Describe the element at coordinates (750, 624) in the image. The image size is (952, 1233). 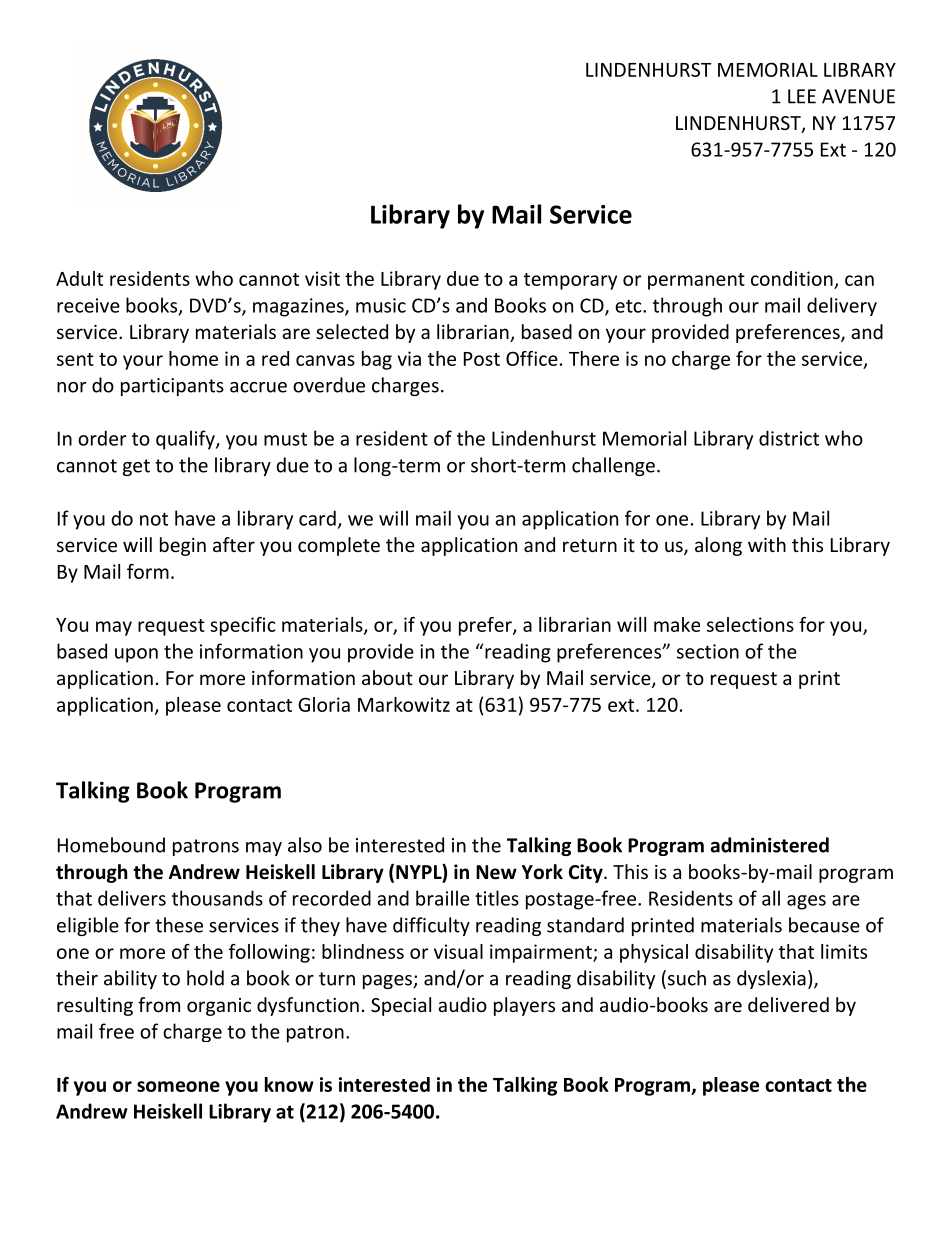
I see `selections` at that location.
